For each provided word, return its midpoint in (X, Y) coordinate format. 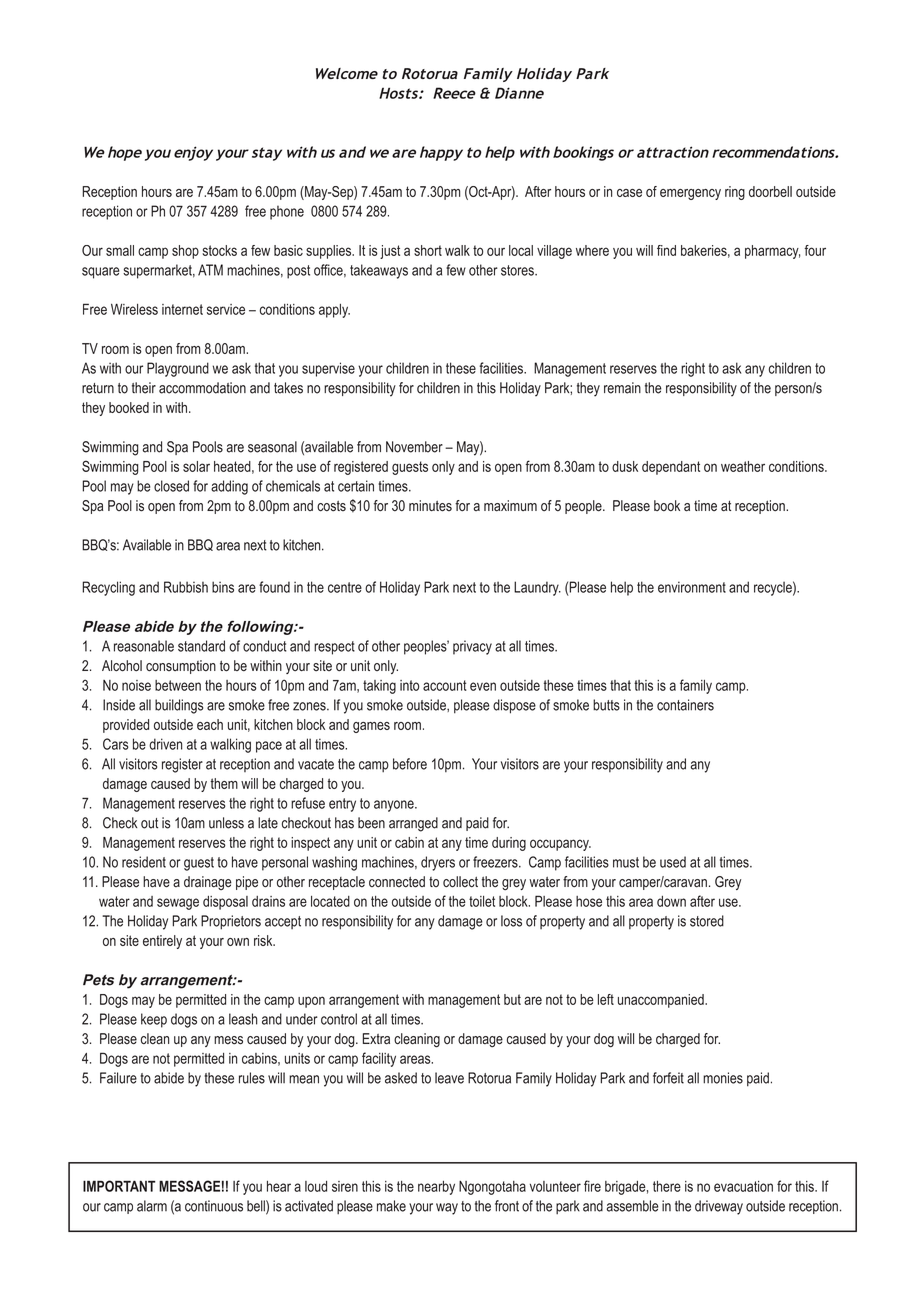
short (428, 250)
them (224, 783)
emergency (690, 194)
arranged (413, 824)
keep (154, 1020)
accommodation (202, 388)
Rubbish (186, 587)
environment (692, 587)
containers (685, 705)
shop (185, 252)
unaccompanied (662, 1001)
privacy (472, 647)
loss (511, 921)
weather (743, 466)
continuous (214, 1206)
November (414, 447)
